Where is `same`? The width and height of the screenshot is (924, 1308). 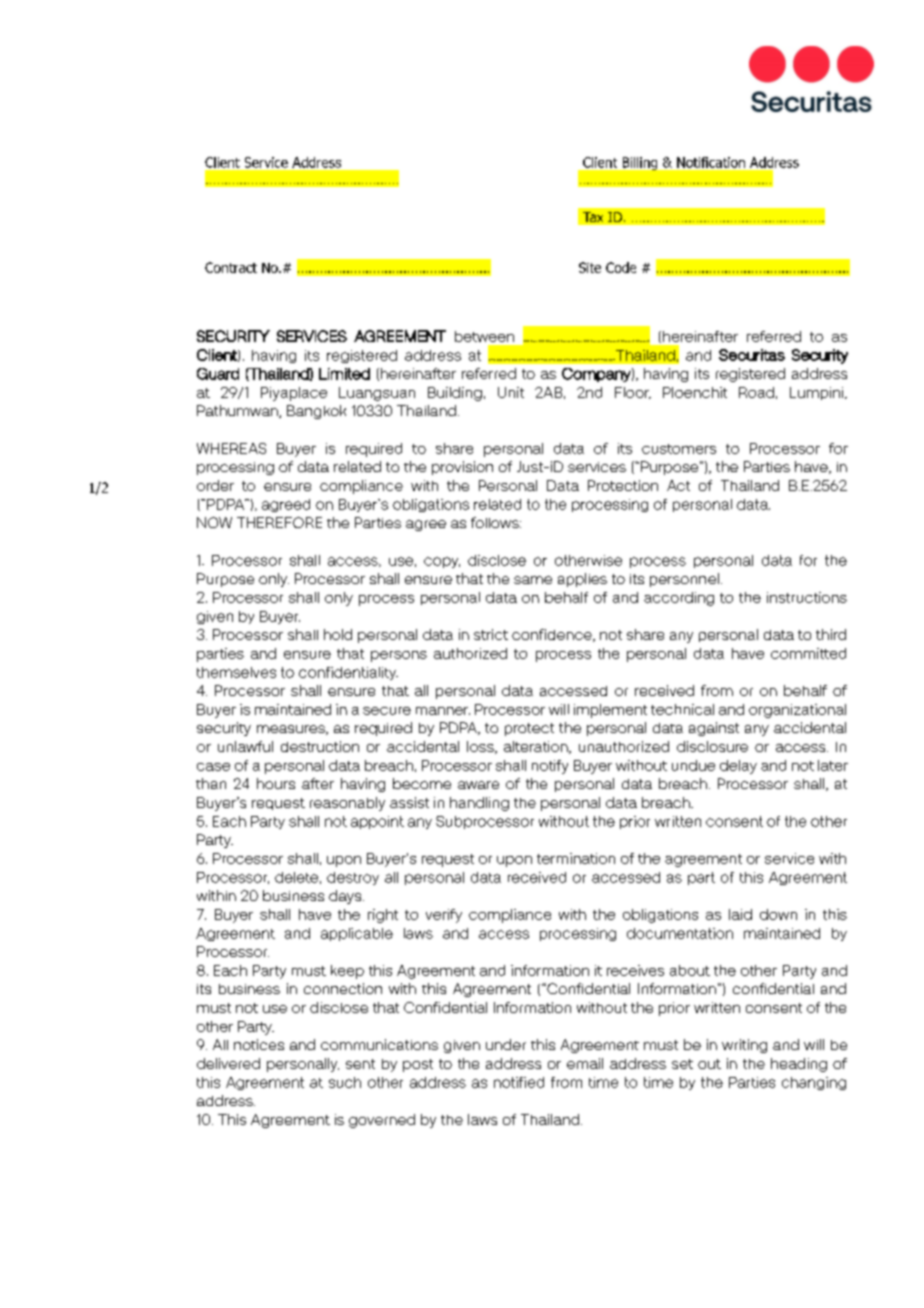
same is located at coordinates (533, 580).
